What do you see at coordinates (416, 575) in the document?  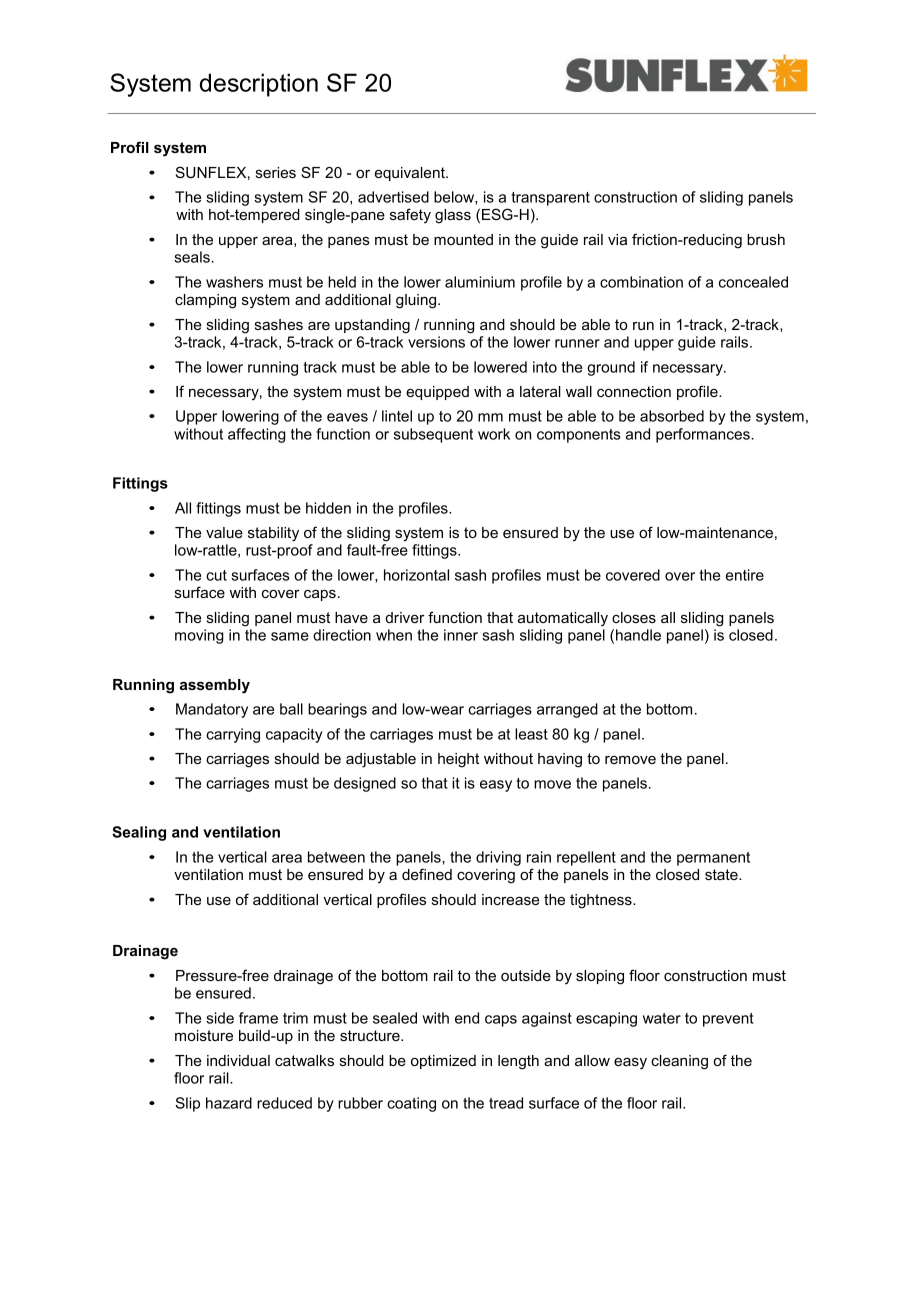 I see `horizontal` at bounding box center [416, 575].
